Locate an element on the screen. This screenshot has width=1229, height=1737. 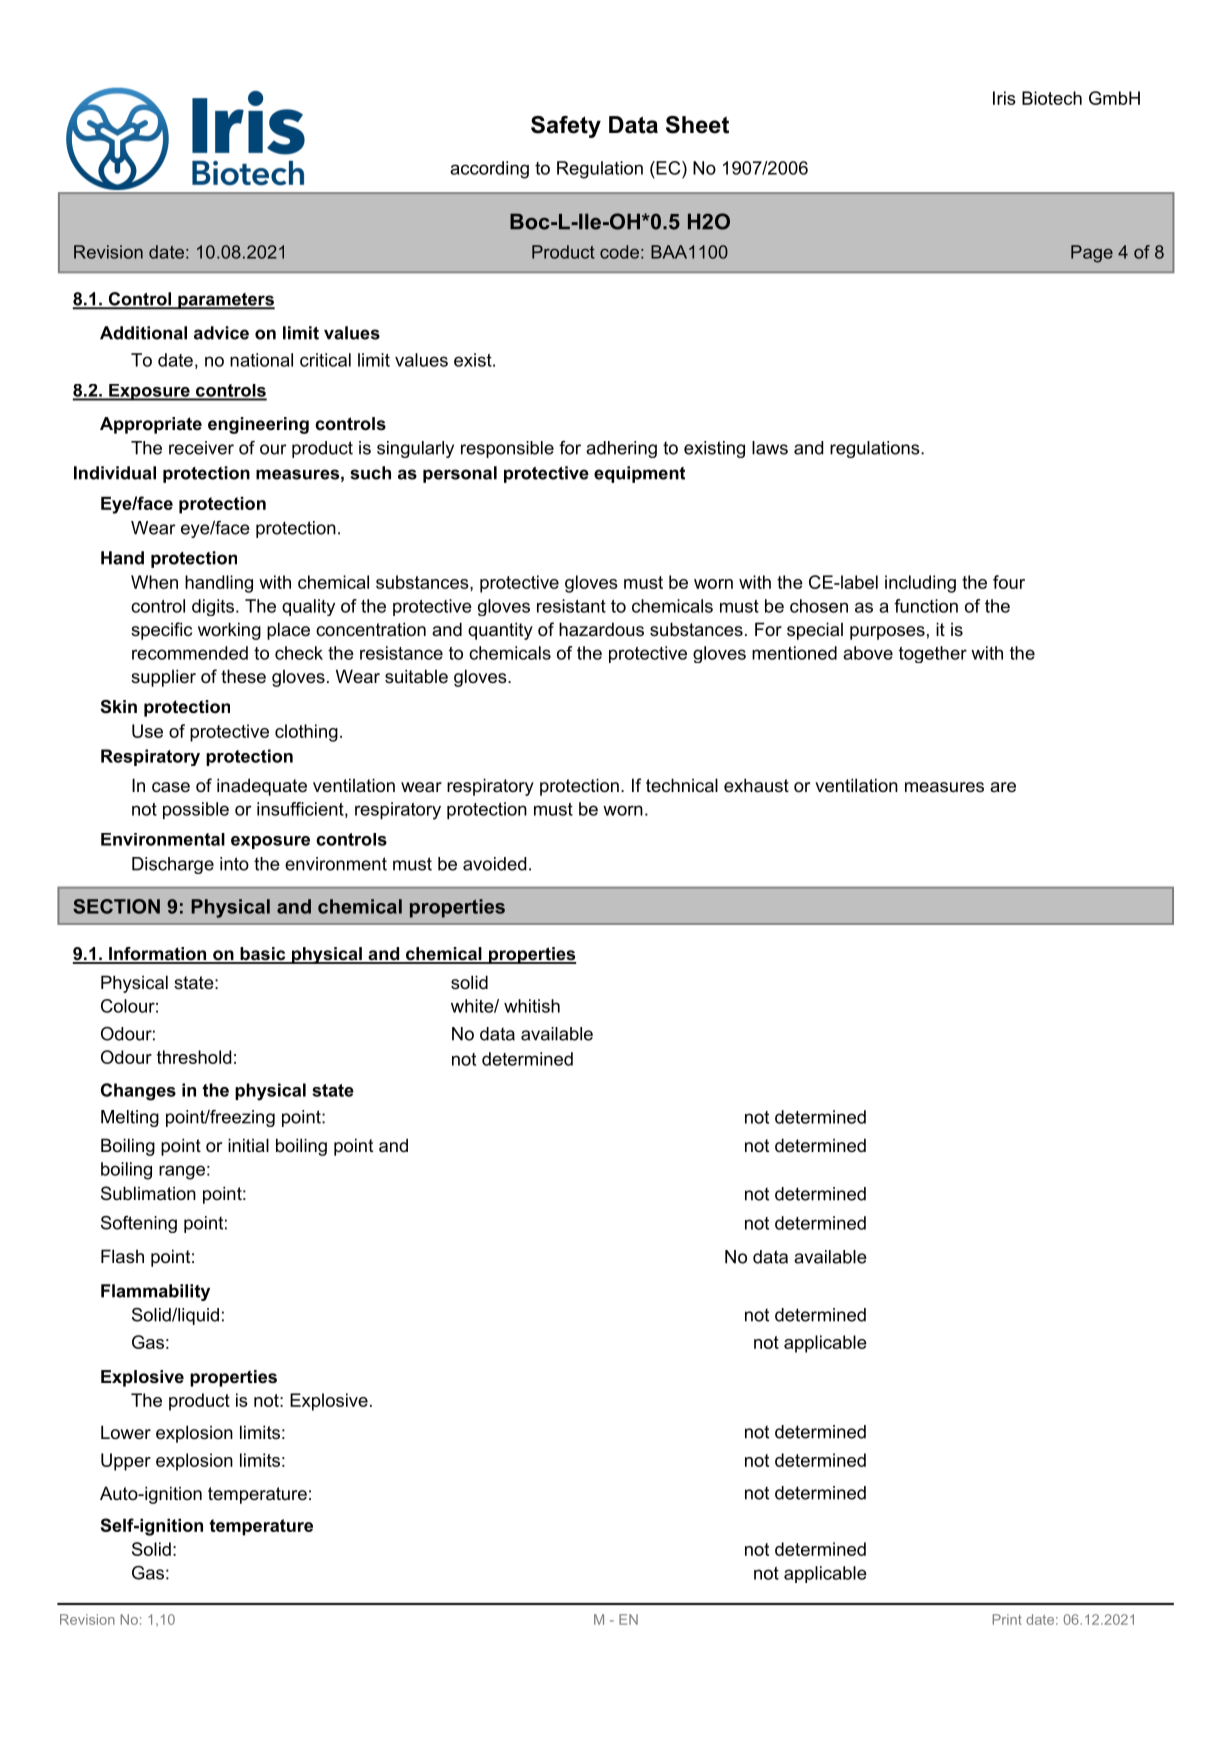
Upper is located at coordinates (126, 1462).
